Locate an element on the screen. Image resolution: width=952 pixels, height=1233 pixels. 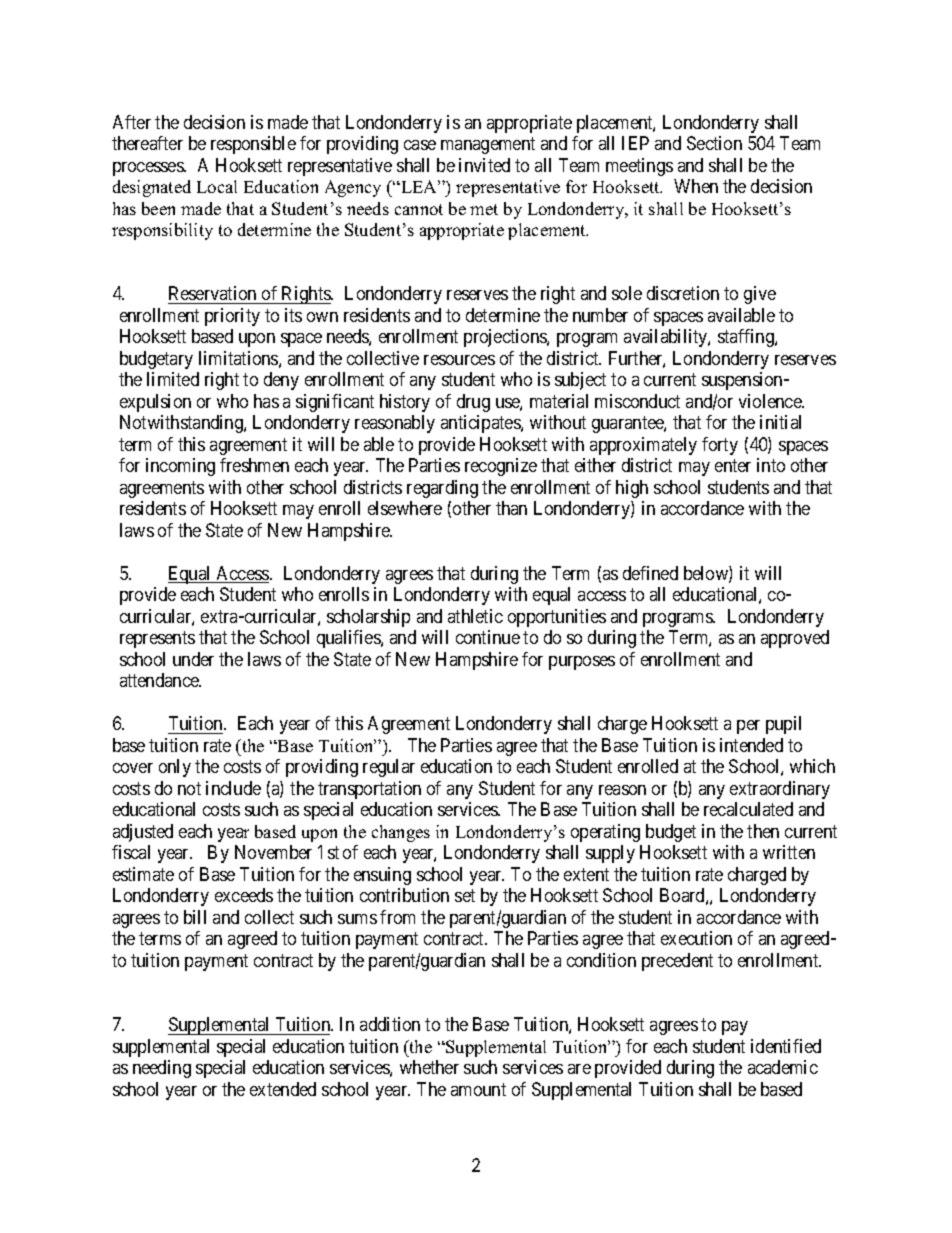
drug is located at coordinates (473, 403).
